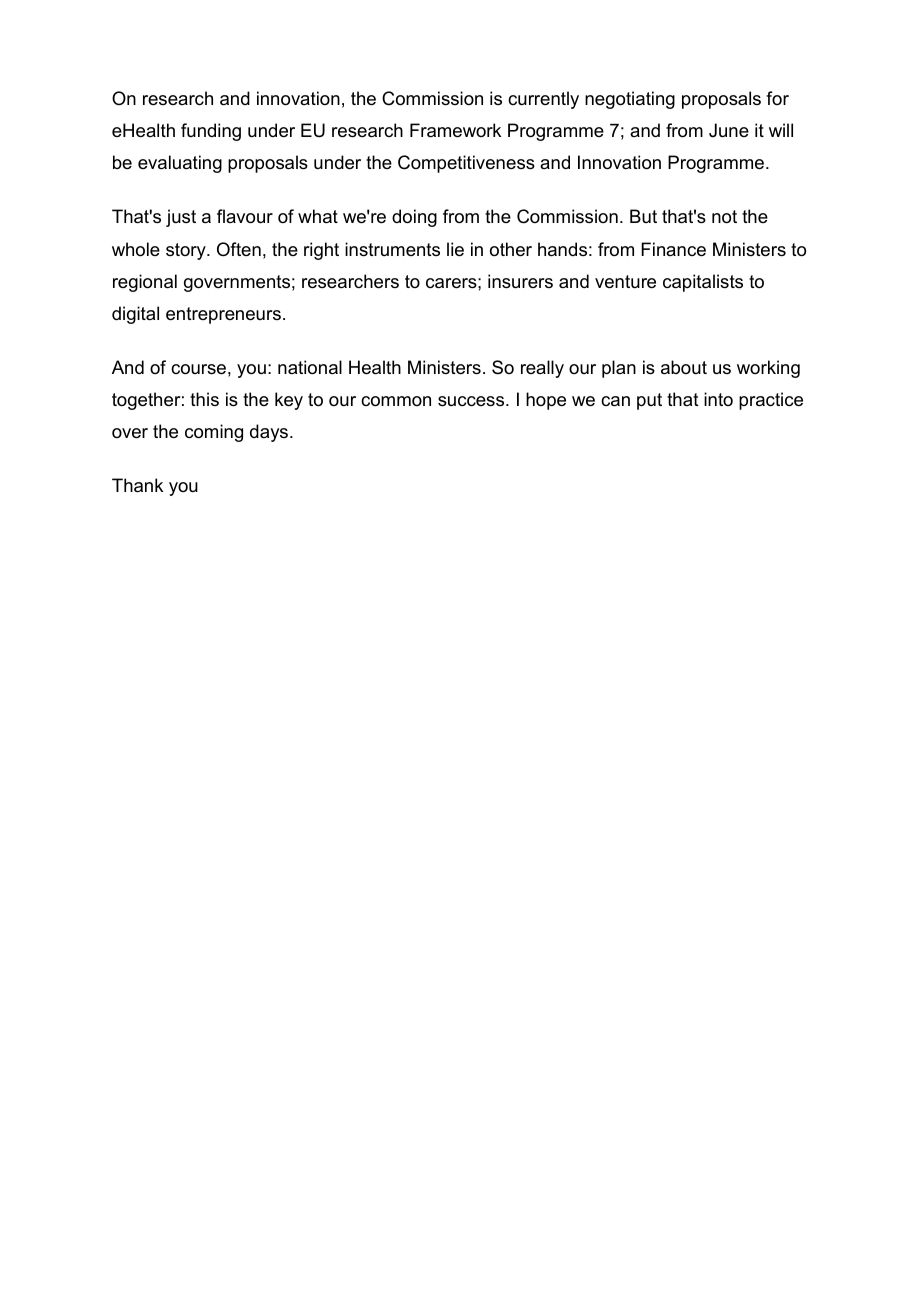 The height and width of the screenshot is (1308, 924). What do you see at coordinates (137, 485) in the screenshot?
I see `Thank` at bounding box center [137, 485].
